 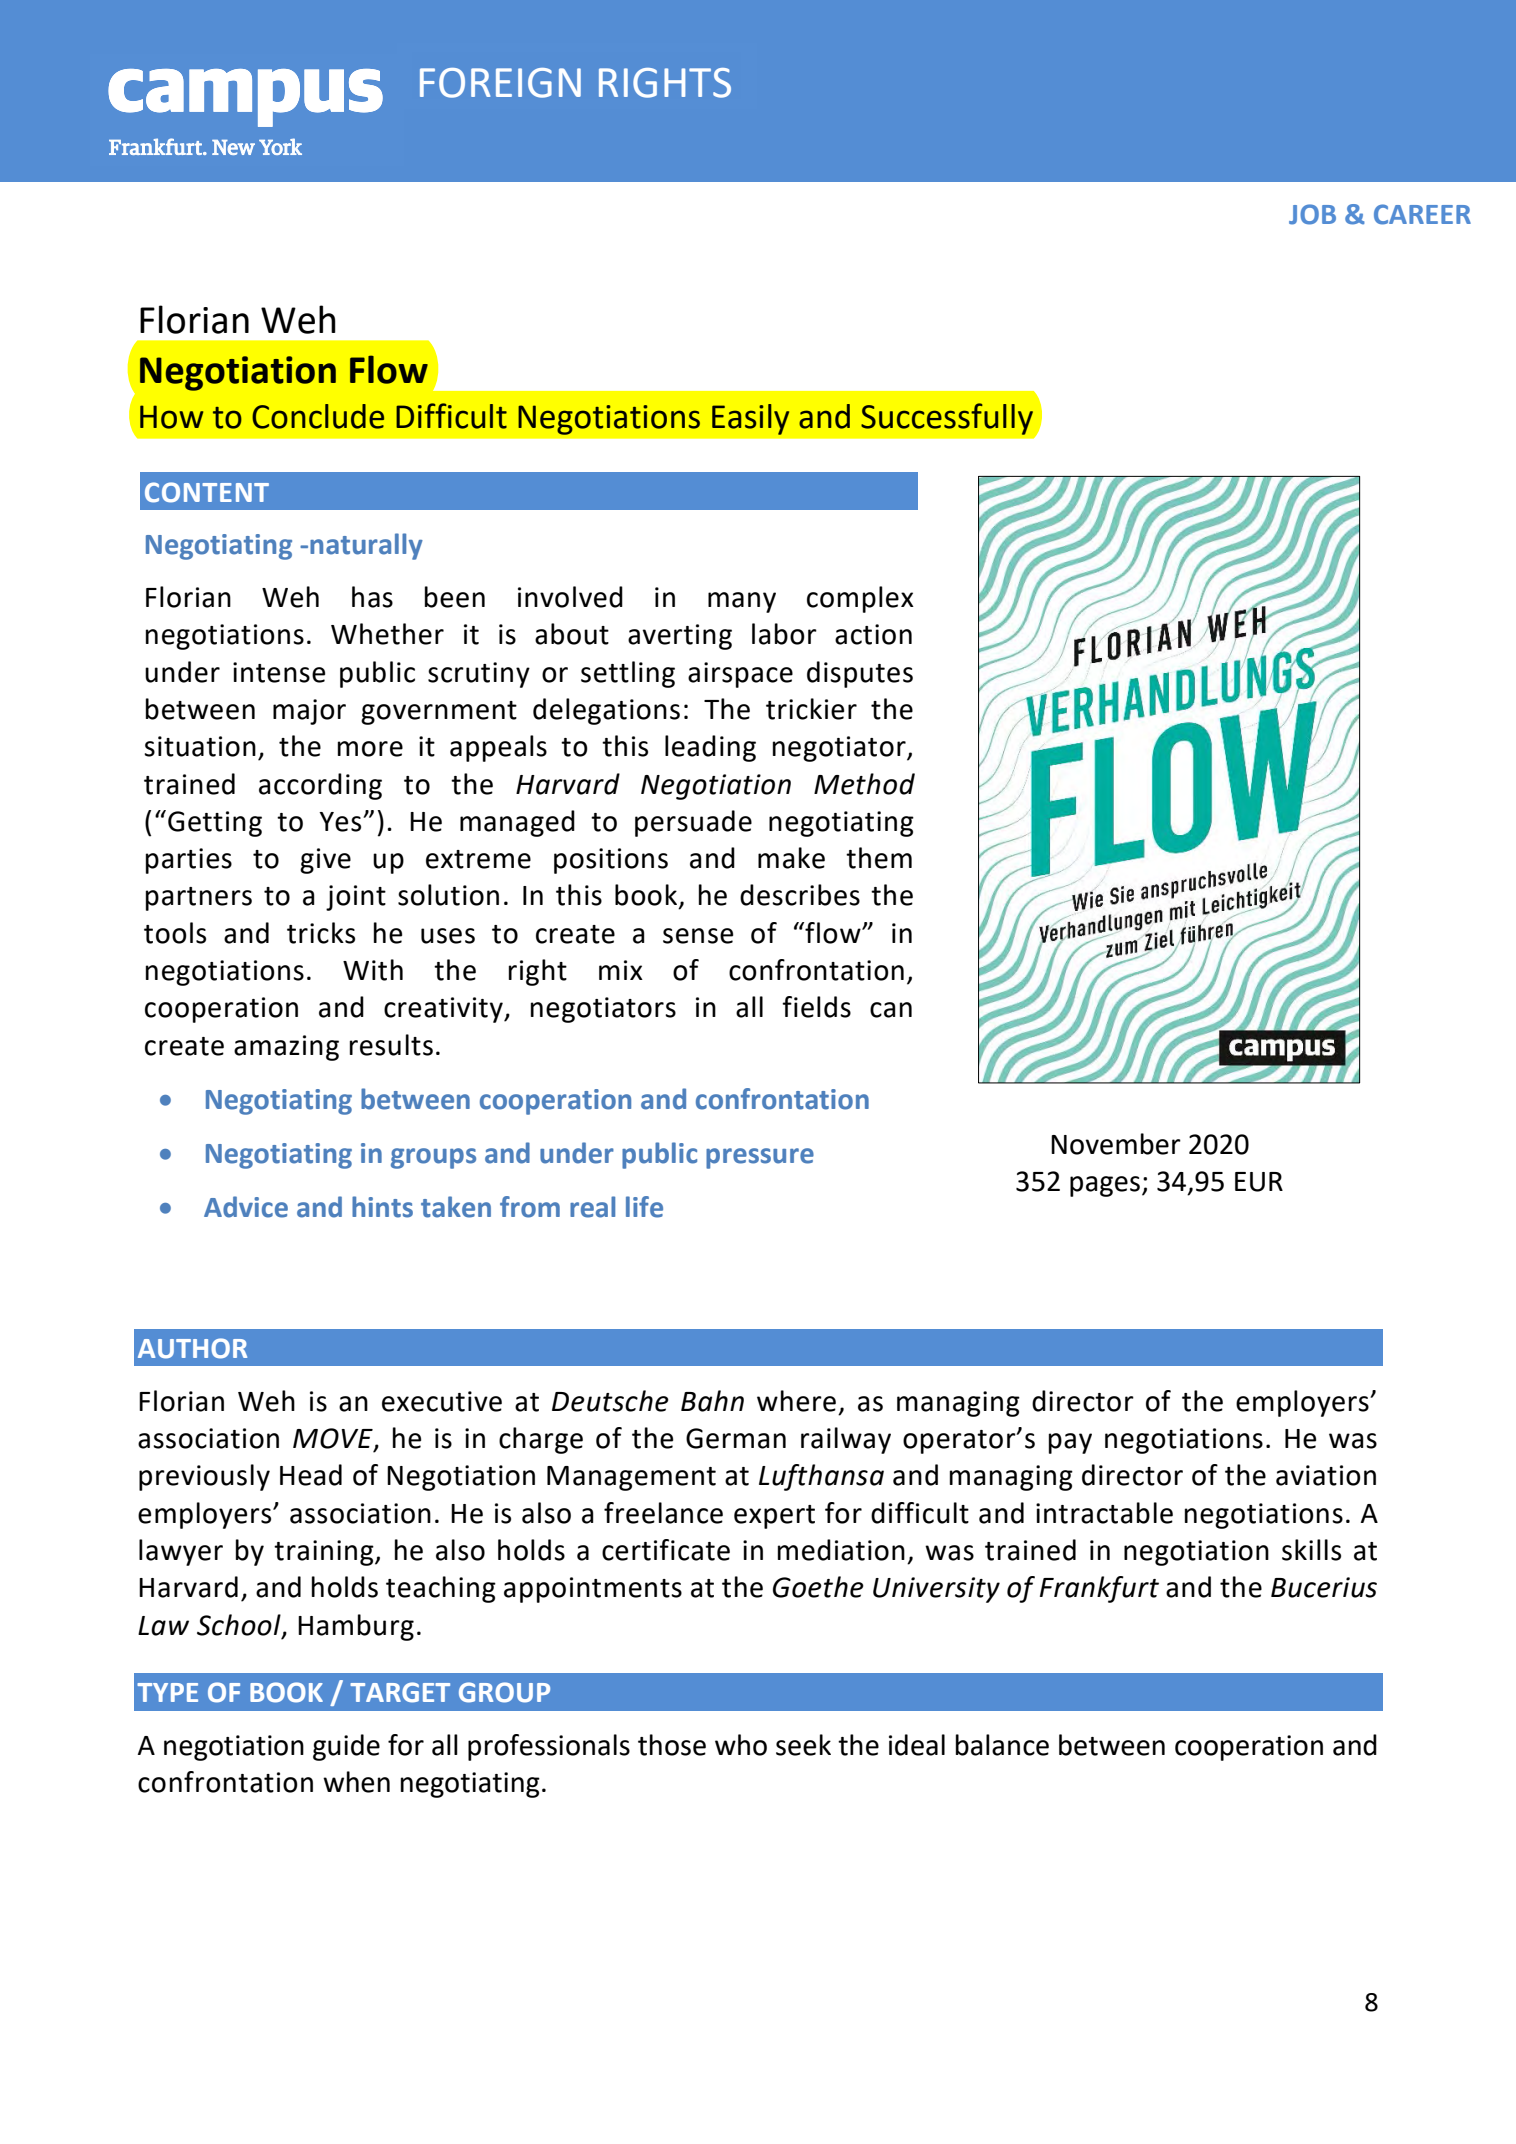 I want to click on them, so click(x=879, y=858).
